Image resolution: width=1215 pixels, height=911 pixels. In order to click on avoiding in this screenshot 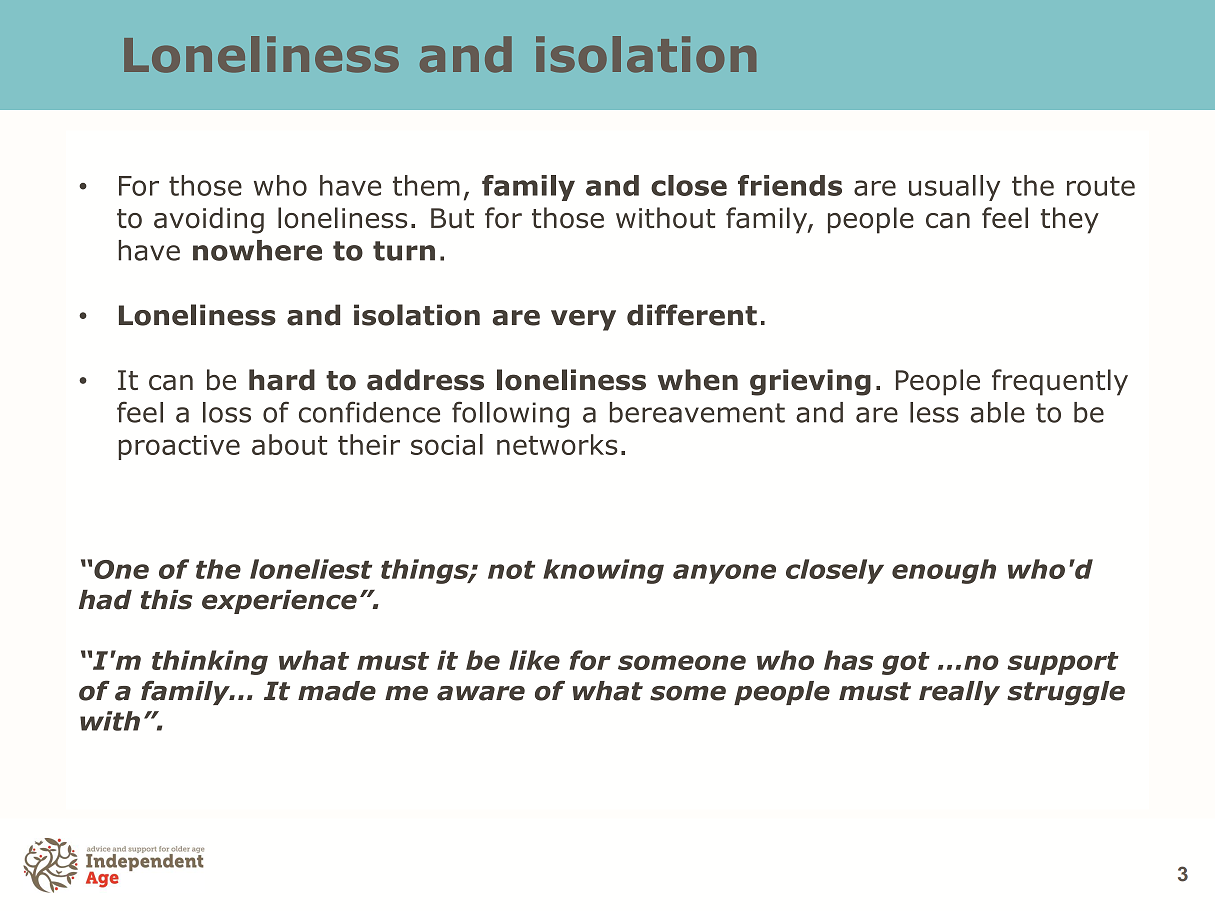, I will do `click(209, 220)`.
